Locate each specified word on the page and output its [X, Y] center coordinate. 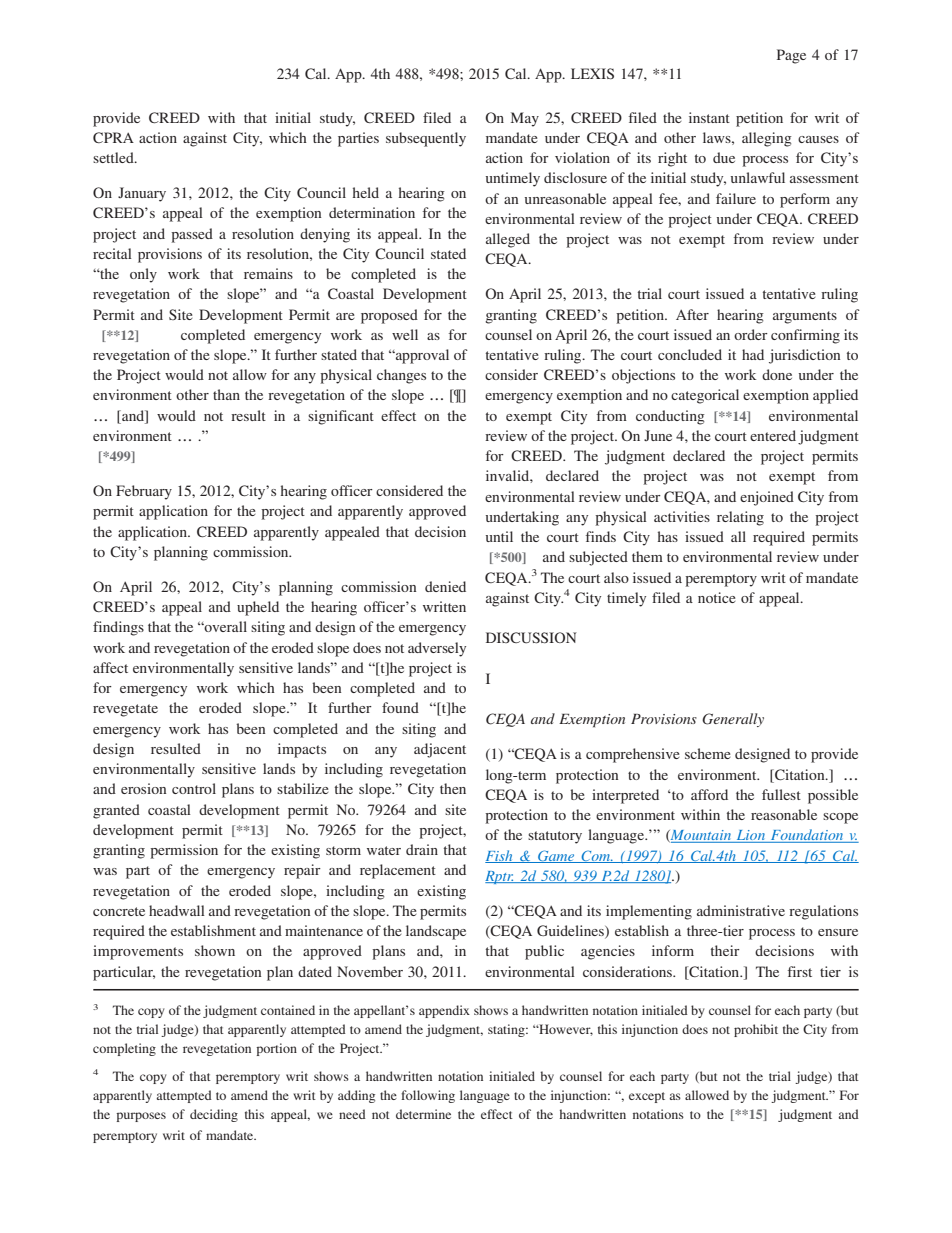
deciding [214, 1115]
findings [118, 628]
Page [791, 56]
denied [445, 586]
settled [114, 157]
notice [717, 597]
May [525, 119]
